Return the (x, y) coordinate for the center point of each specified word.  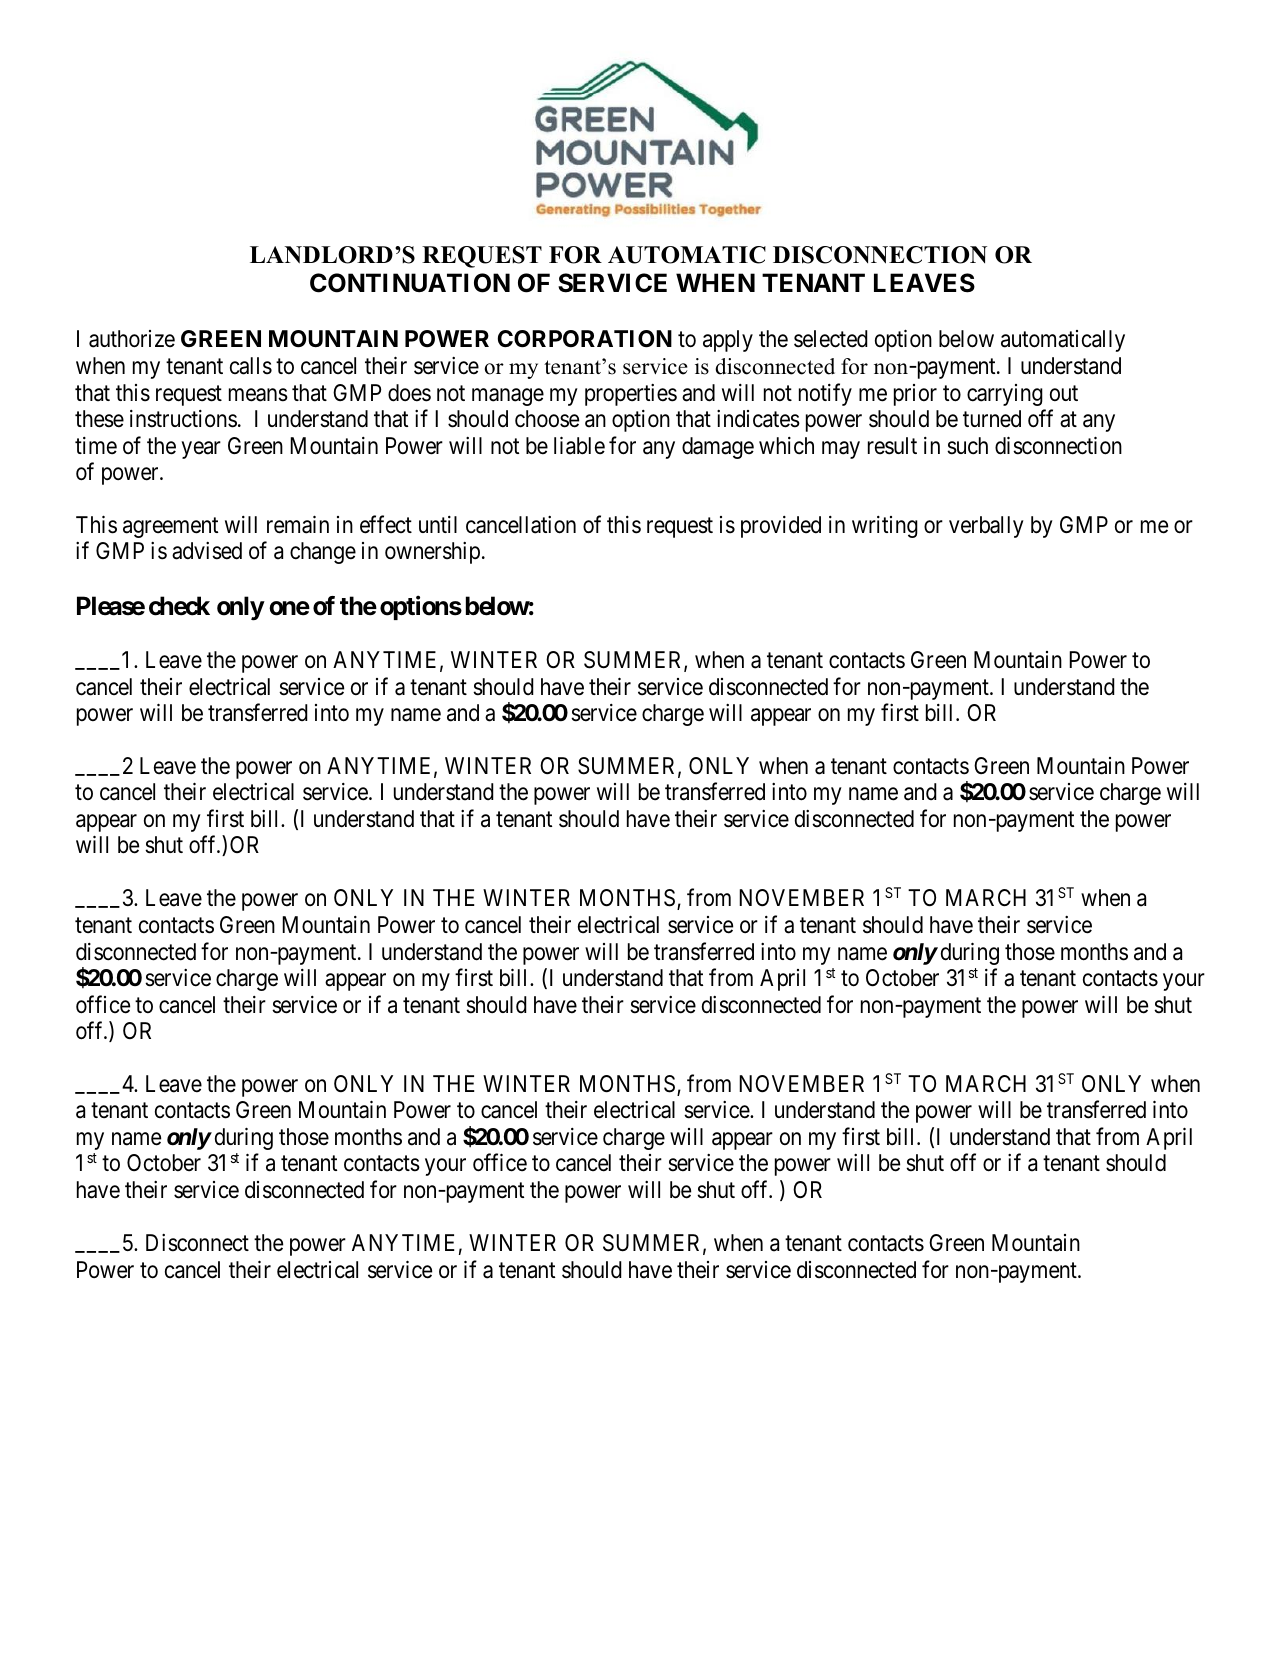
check (179, 606)
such (967, 446)
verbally (986, 527)
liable (579, 445)
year (201, 450)
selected (831, 339)
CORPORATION (585, 339)
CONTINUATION (410, 283)
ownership (432, 553)
